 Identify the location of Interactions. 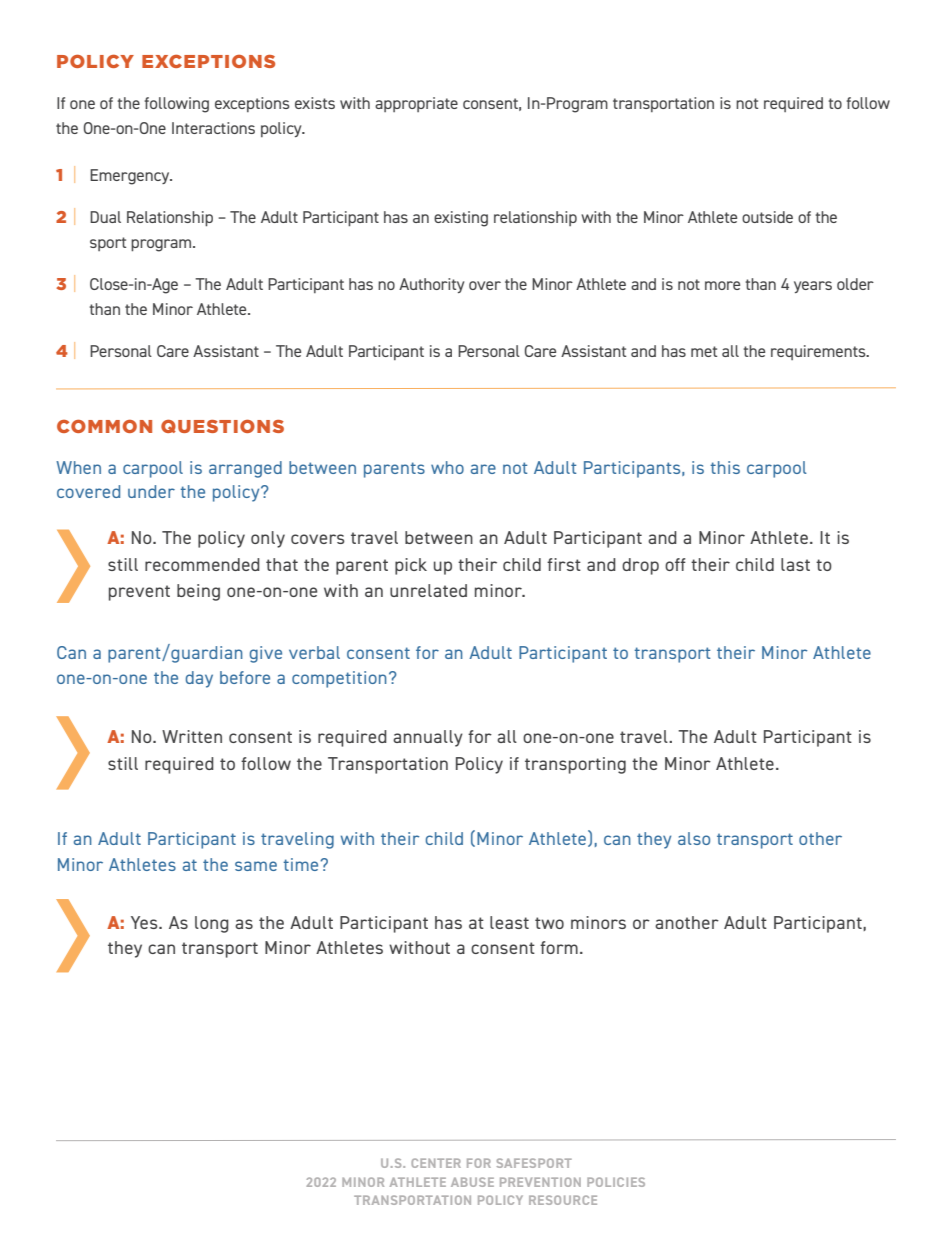
(213, 128).
